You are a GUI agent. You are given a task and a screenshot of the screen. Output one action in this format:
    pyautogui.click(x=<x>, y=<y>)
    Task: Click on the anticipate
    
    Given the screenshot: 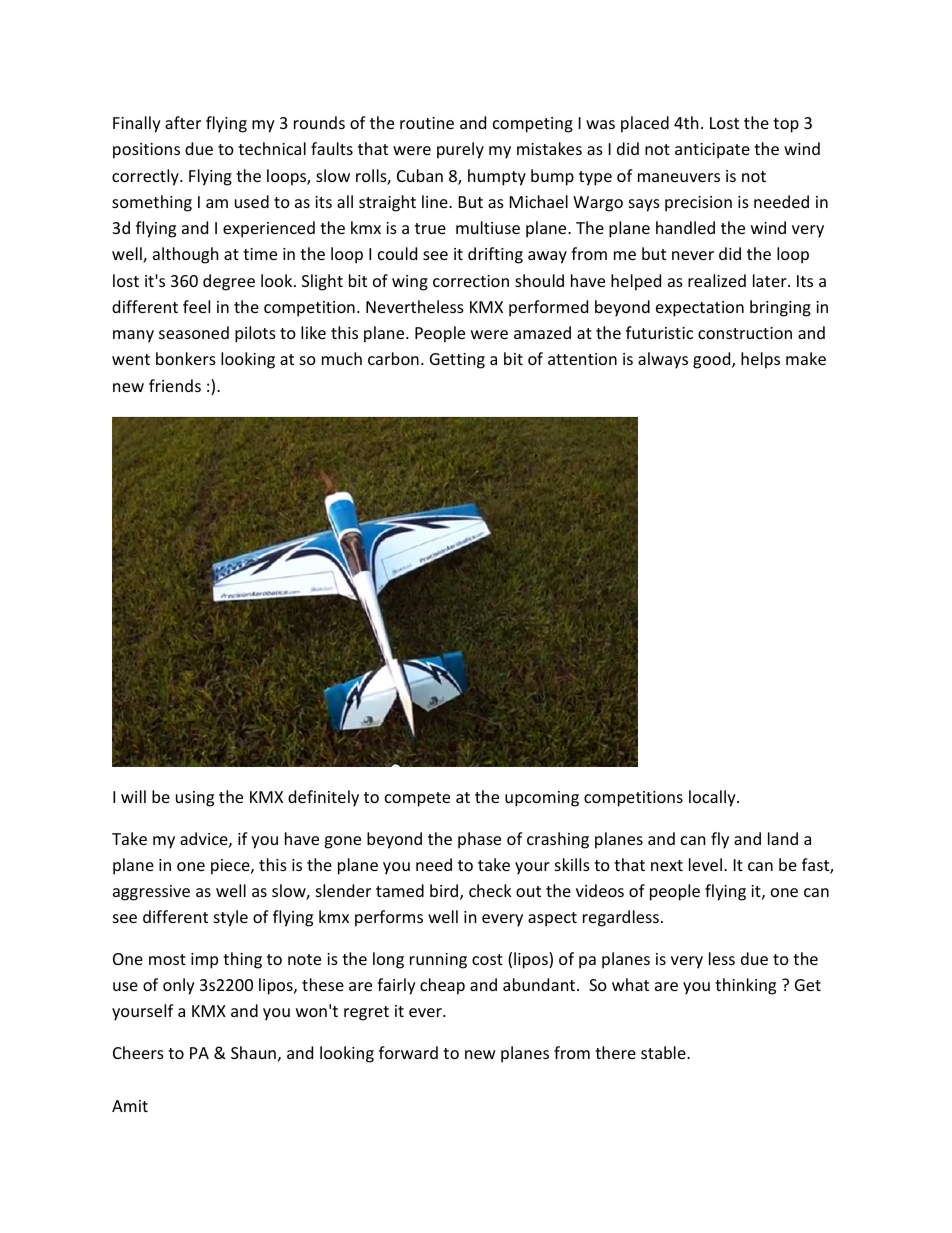 What is the action you would take?
    pyautogui.click(x=712, y=151)
